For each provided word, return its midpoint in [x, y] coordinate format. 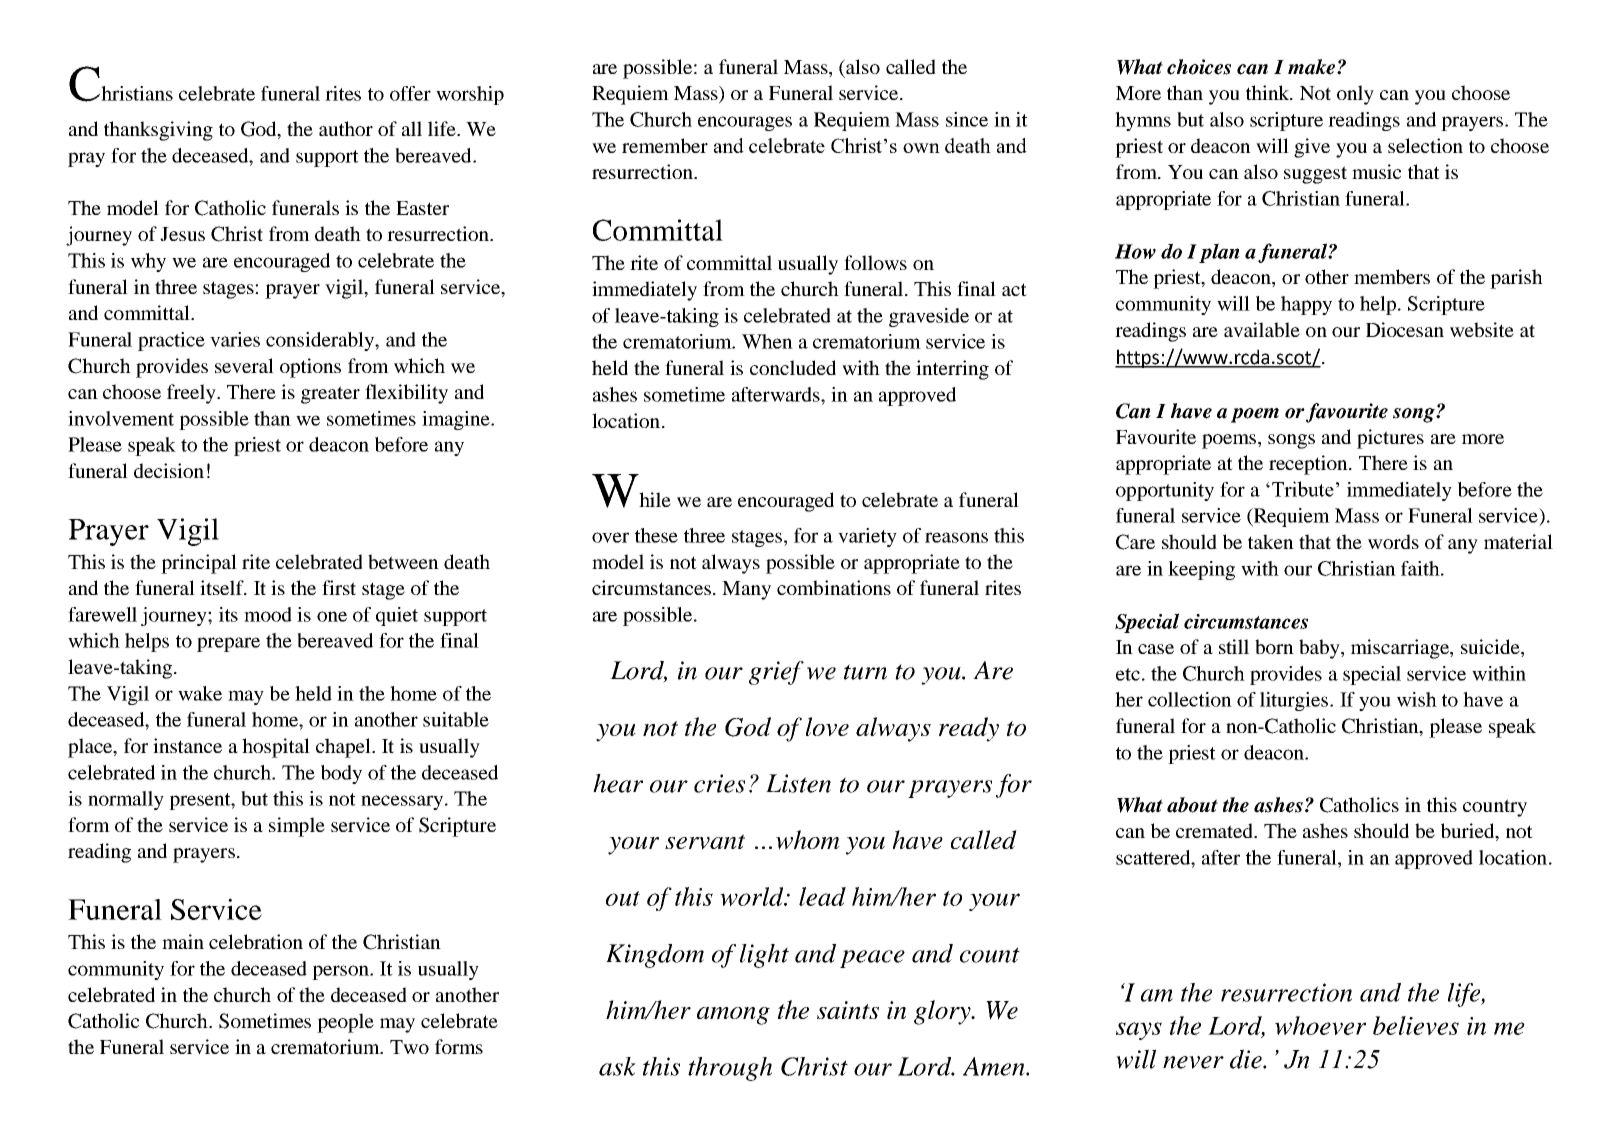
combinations [834, 587]
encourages [745, 123]
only [1355, 95]
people [345, 1023]
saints [848, 1010]
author [346, 128]
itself [223, 587]
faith [1421, 568]
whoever [1320, 1025]
